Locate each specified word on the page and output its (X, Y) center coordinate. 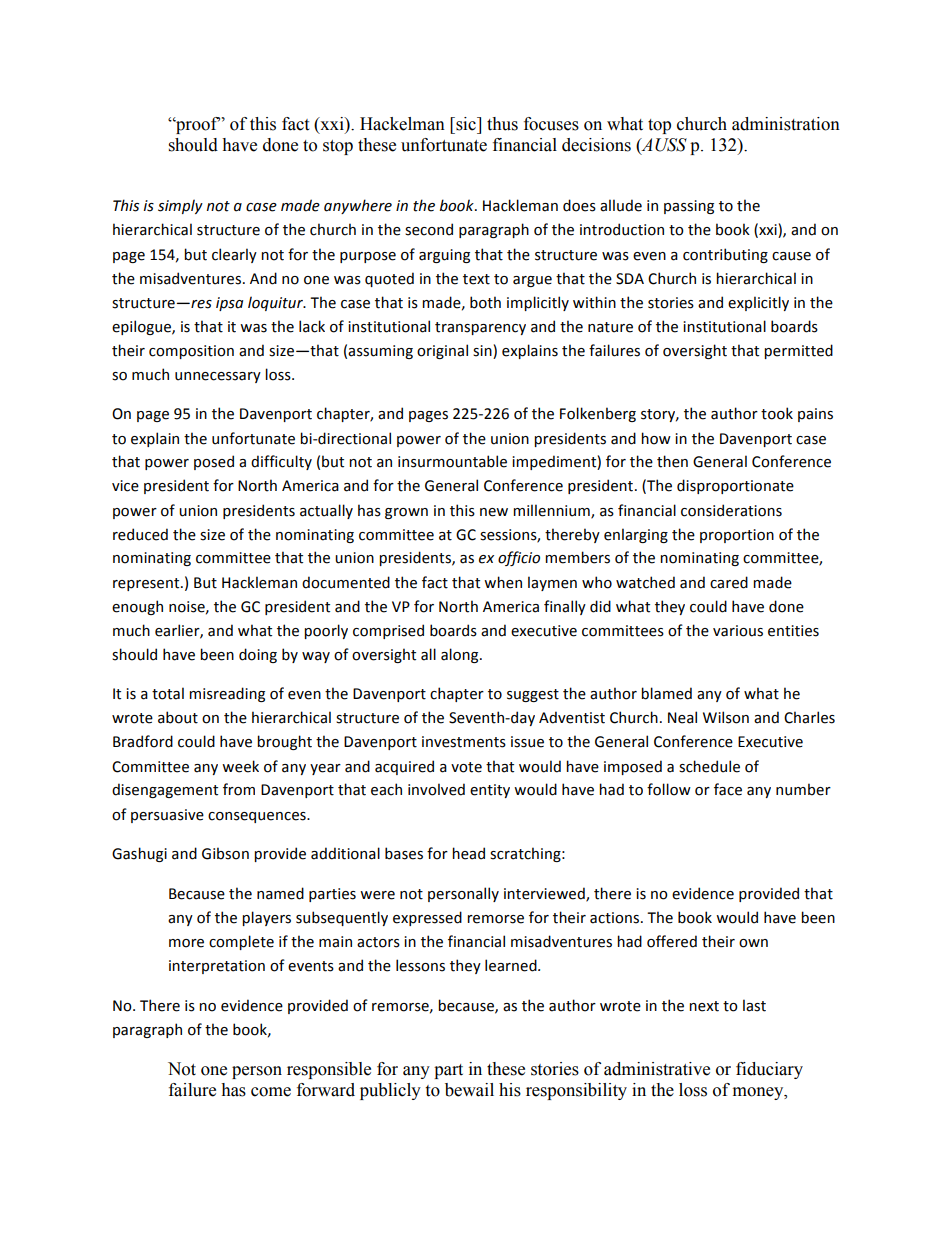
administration (786, 124)
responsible (329, 1070)
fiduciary (769, 1070)
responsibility (576, 1091)
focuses (551, 124)
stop (338, 147)
